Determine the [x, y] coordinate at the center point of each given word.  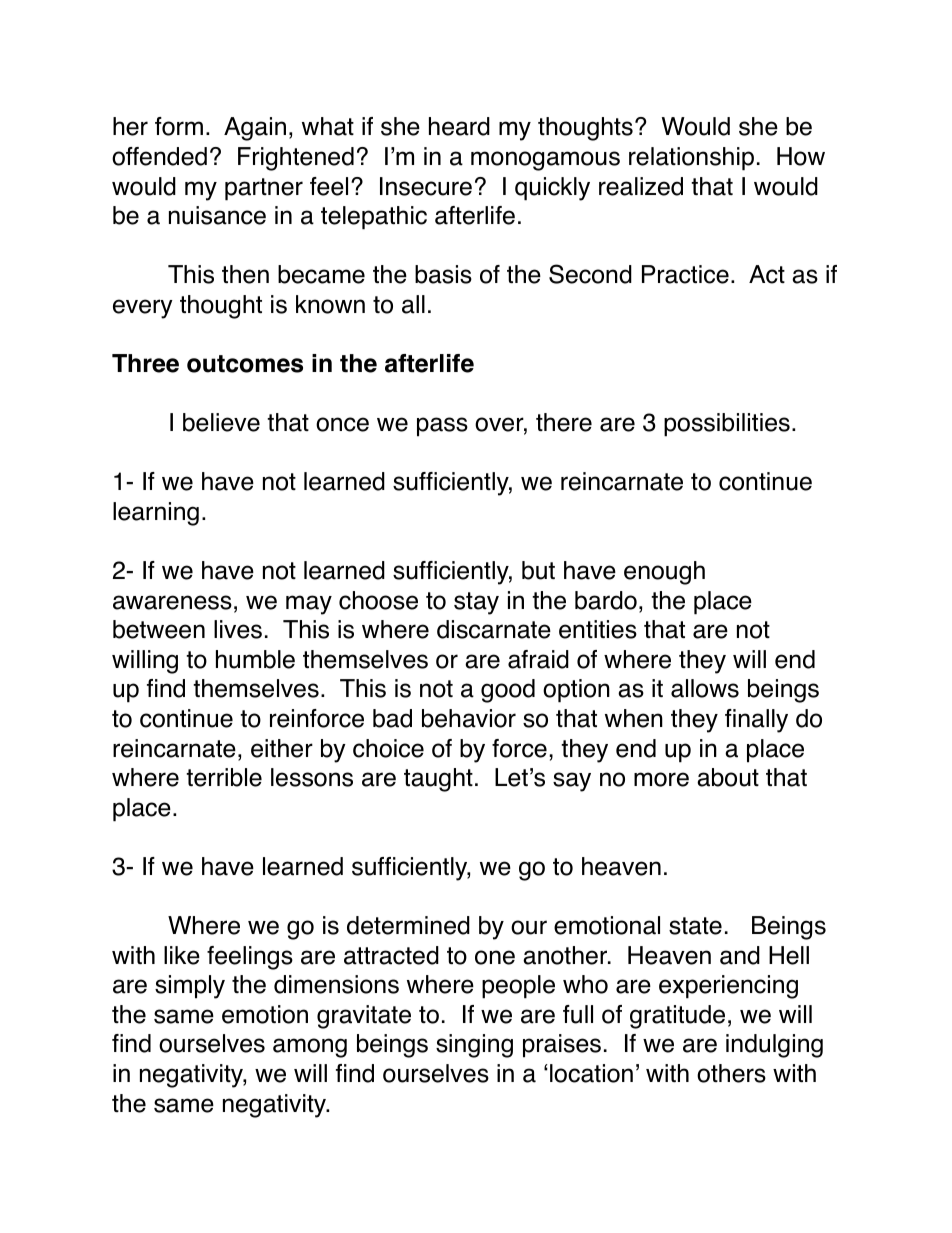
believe [221, 422]
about [728, 777]
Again [255, 129]
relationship [691, 159]
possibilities [727, 425]
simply [190, 987]
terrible [224, 777]
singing [474, 1046]
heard [459, 126]
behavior [469, 718]
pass [442, 427]
